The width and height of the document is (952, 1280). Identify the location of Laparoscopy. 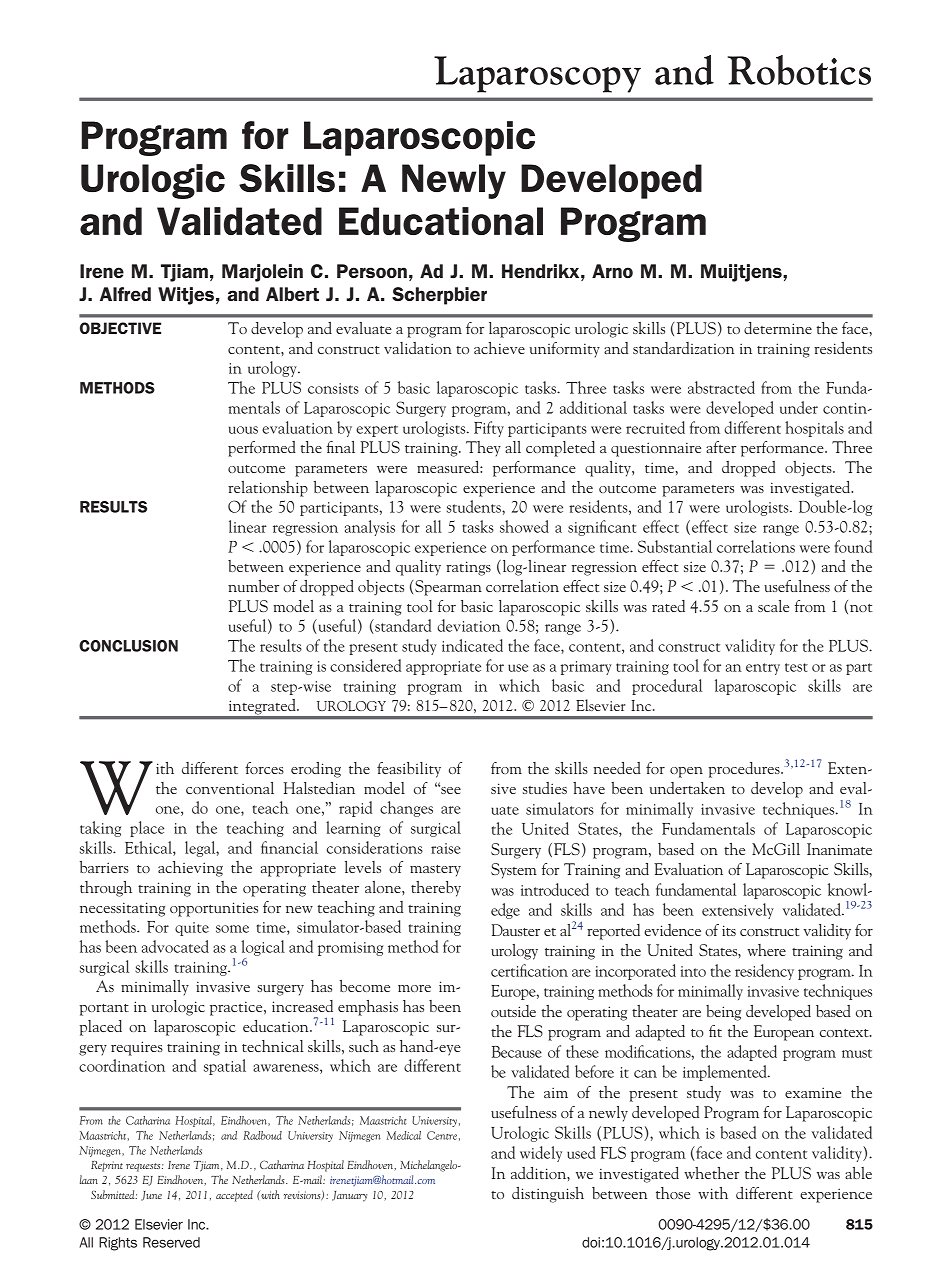
(537, 74).
